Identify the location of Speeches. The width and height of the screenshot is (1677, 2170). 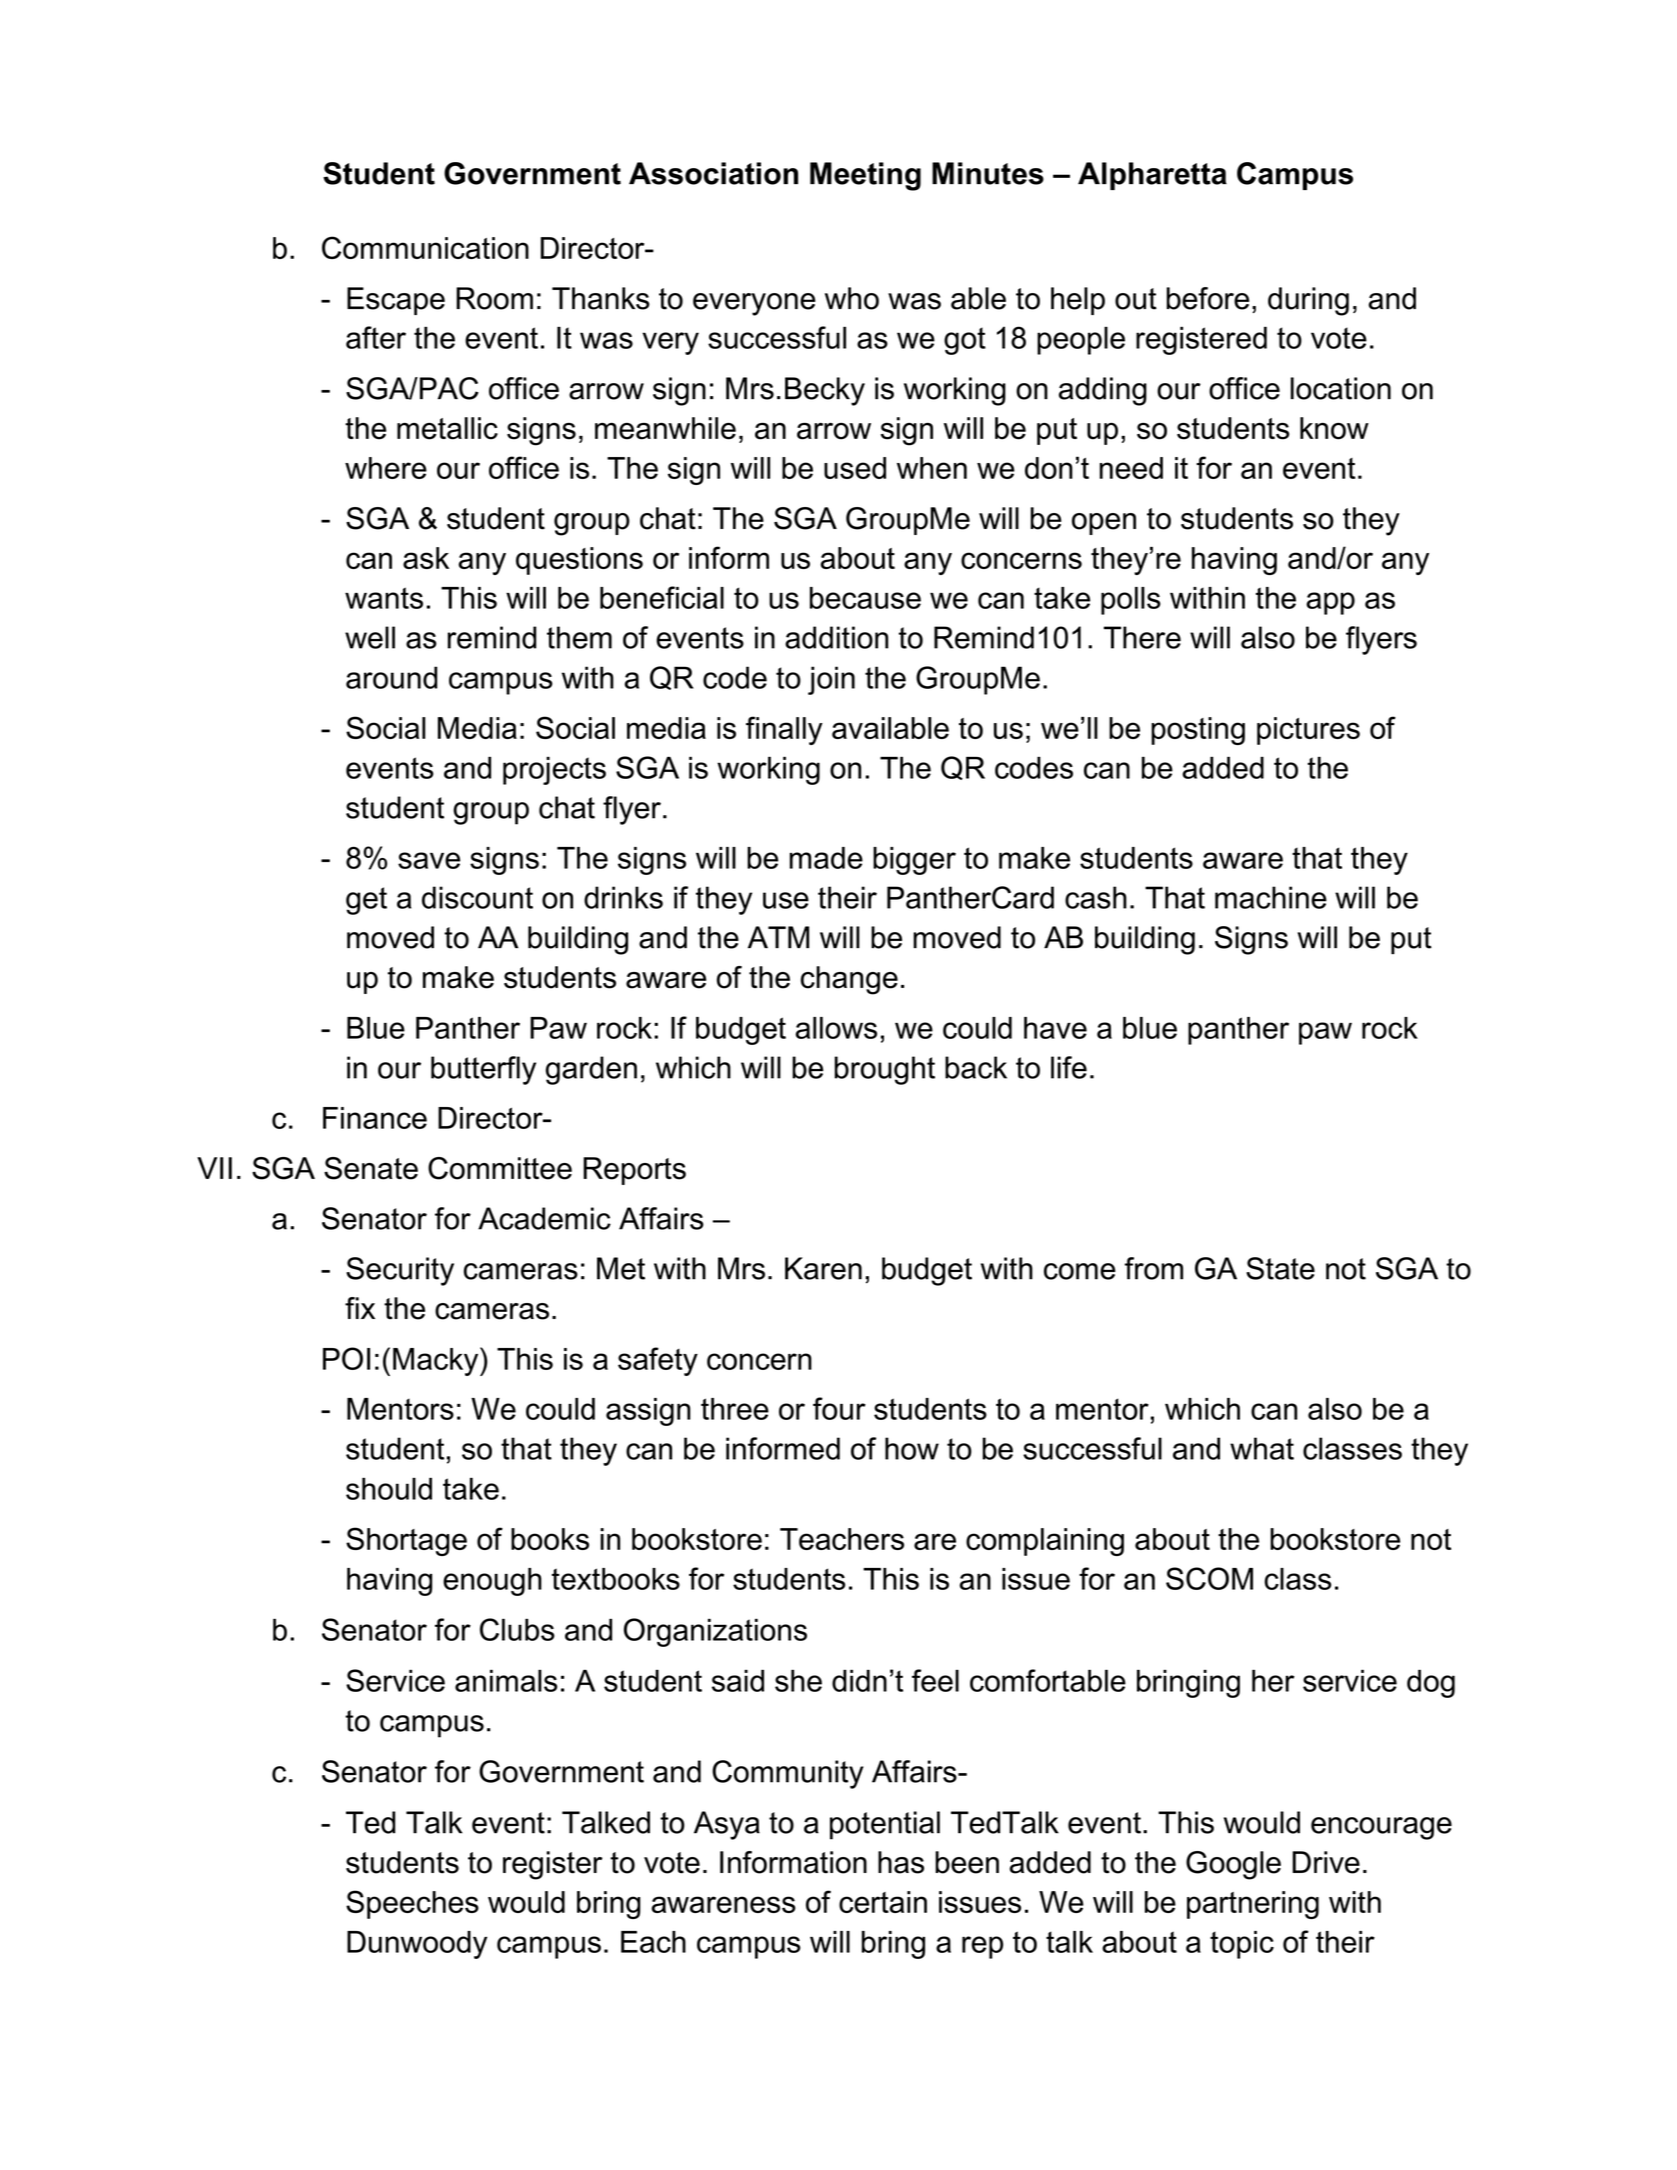
(412, 1904).
